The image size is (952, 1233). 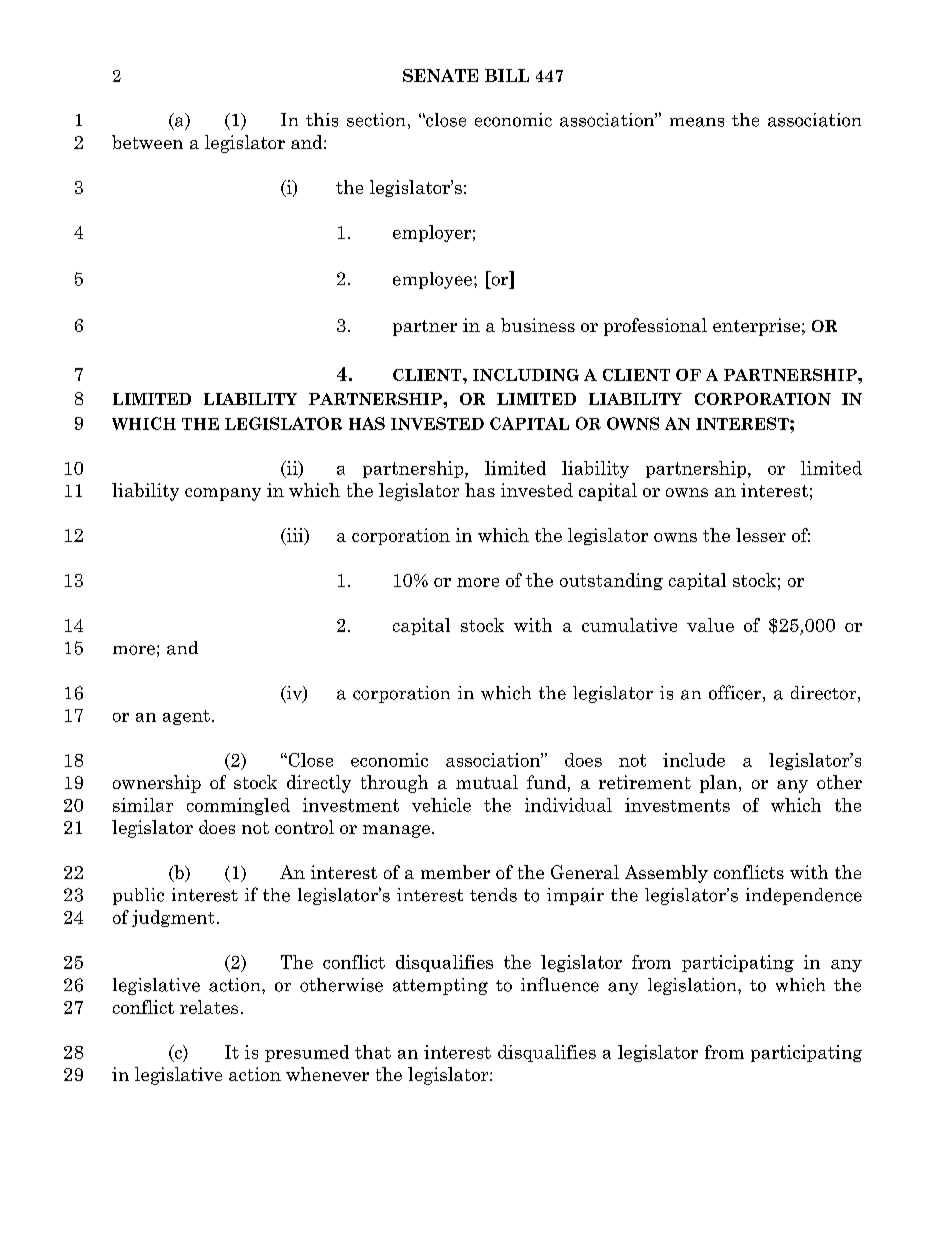 I want to click on means, so click(x=697, y=122).
